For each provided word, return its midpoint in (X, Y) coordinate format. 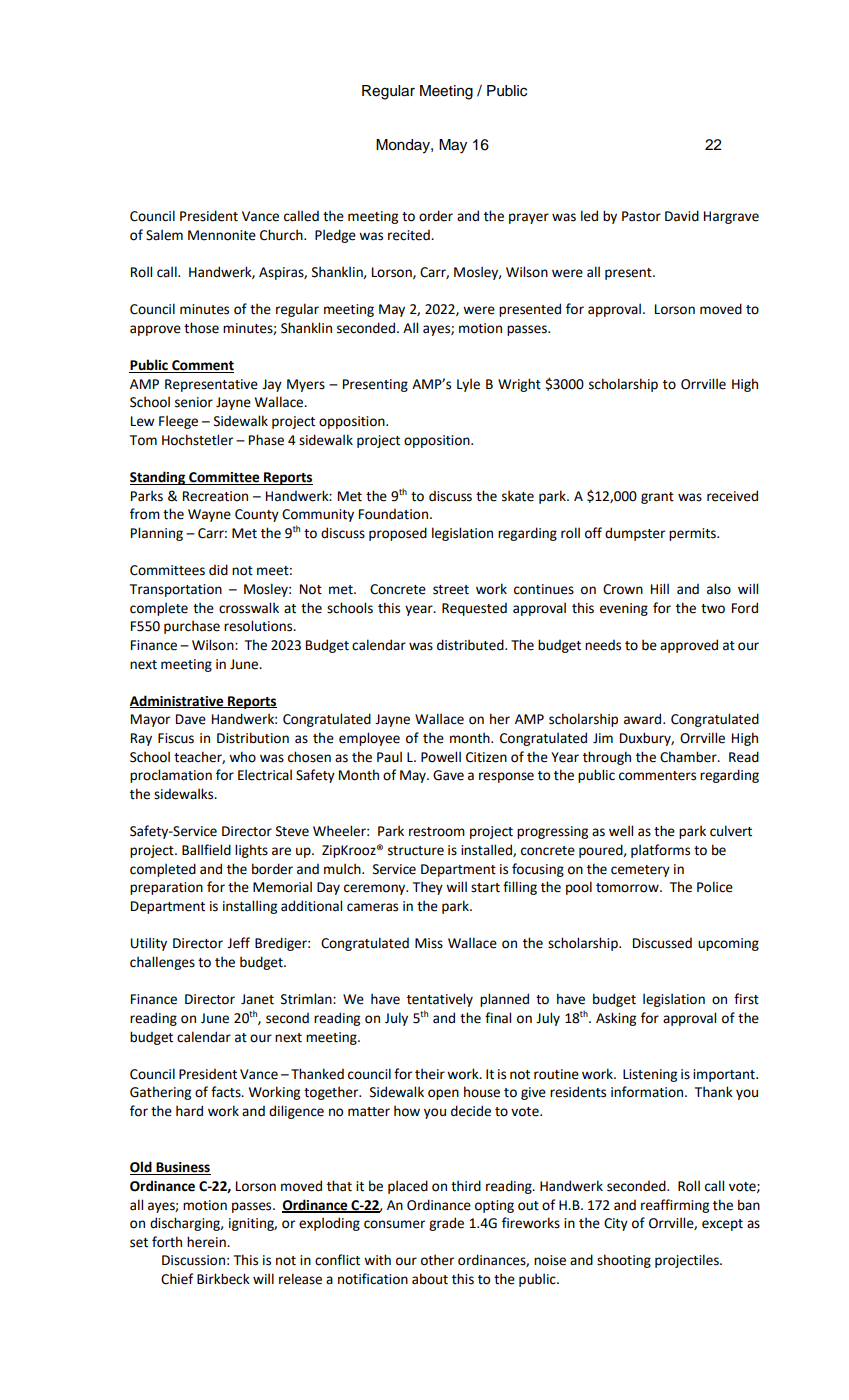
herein (207, 1242)
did (218, 570)
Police (715, 887)
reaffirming (675, 1206)
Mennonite (222, 235)
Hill (660, 588)
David (682, 216)
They (428, 888)
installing (250, 907)
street (451, 590)
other (437, 1260)
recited (410, 235)
